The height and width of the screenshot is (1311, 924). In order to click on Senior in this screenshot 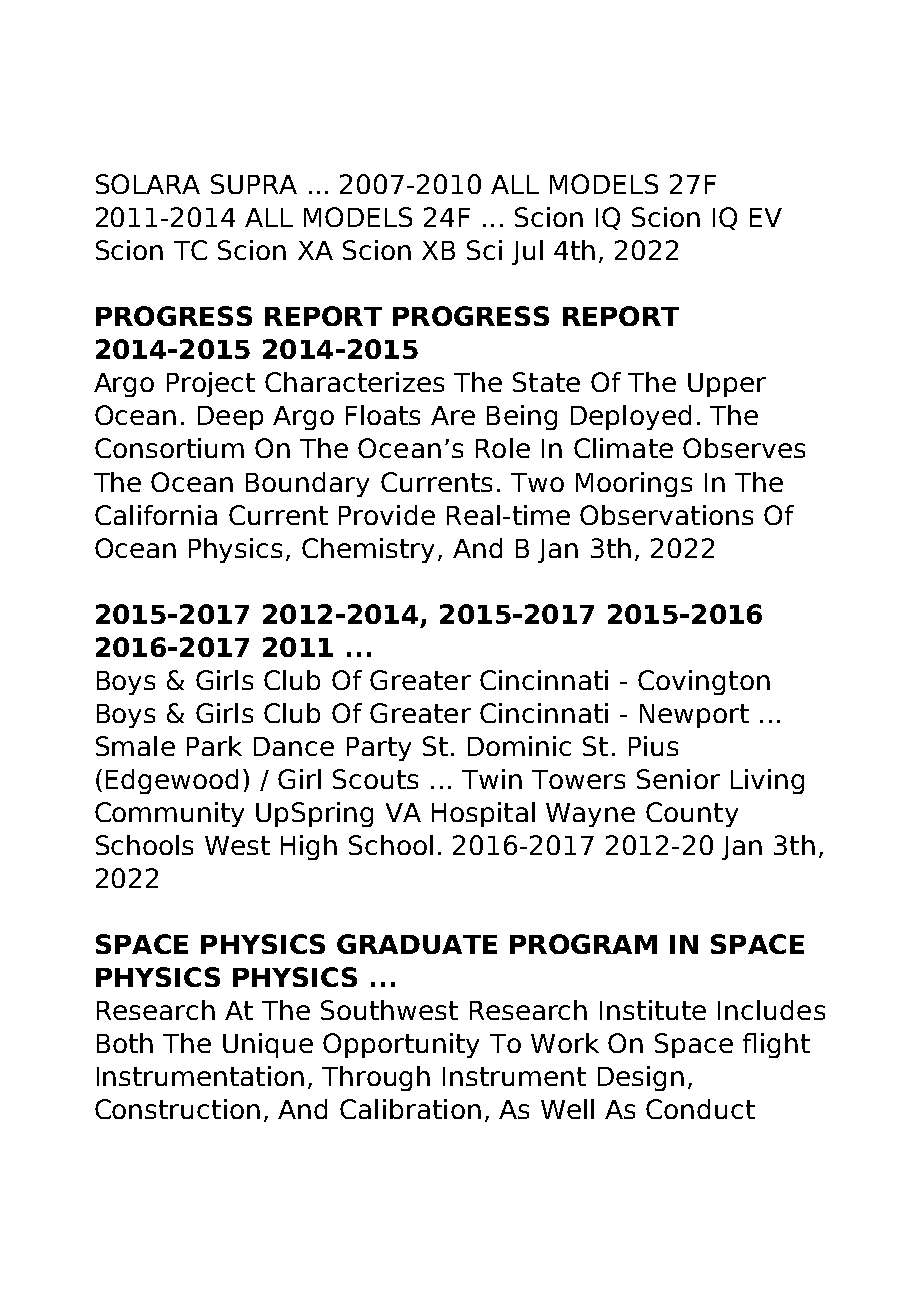, I will do `click(678, 779)`.
